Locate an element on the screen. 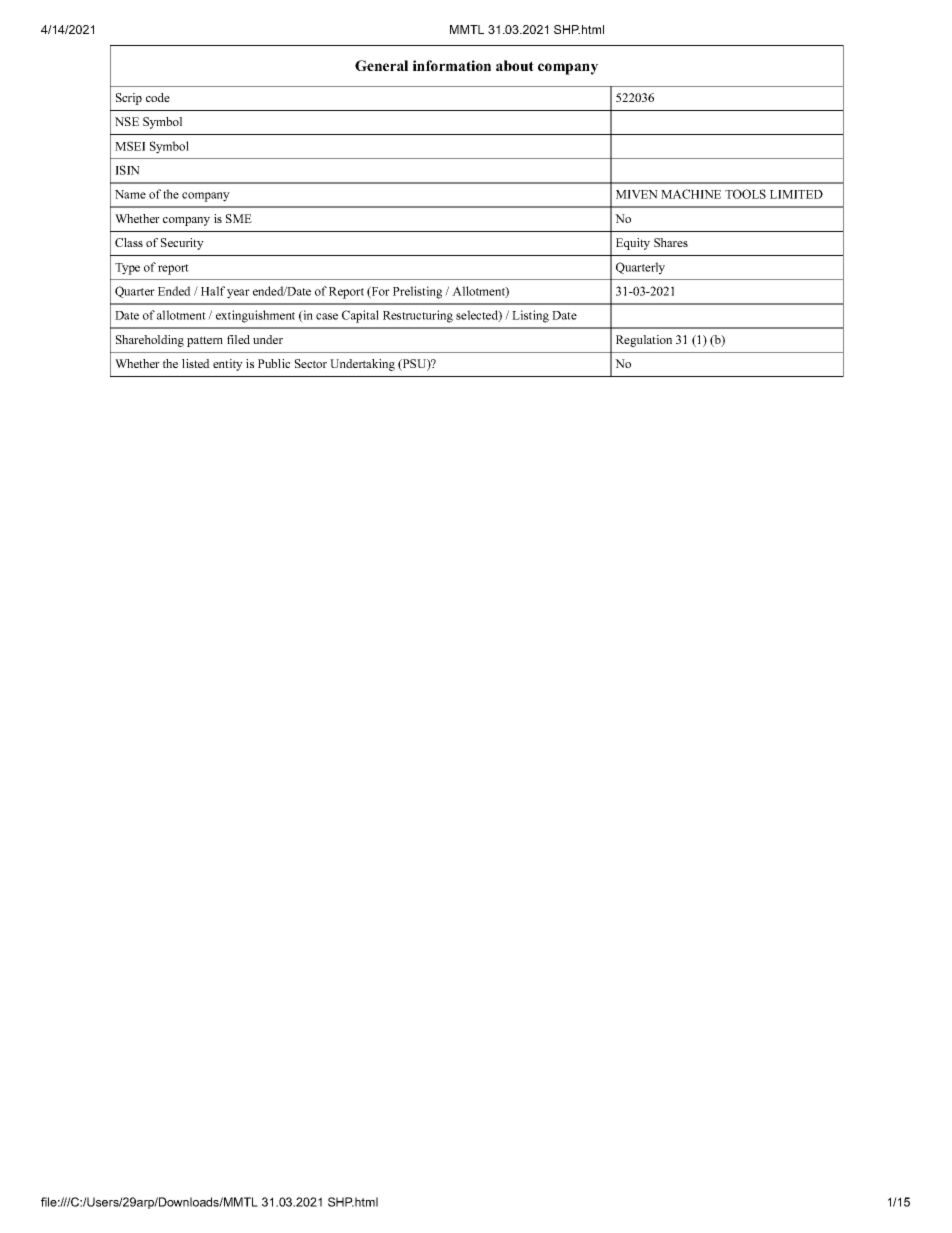 This screenshot has width=952, height=1233. ISIN is located at coordinates (127, 170).
